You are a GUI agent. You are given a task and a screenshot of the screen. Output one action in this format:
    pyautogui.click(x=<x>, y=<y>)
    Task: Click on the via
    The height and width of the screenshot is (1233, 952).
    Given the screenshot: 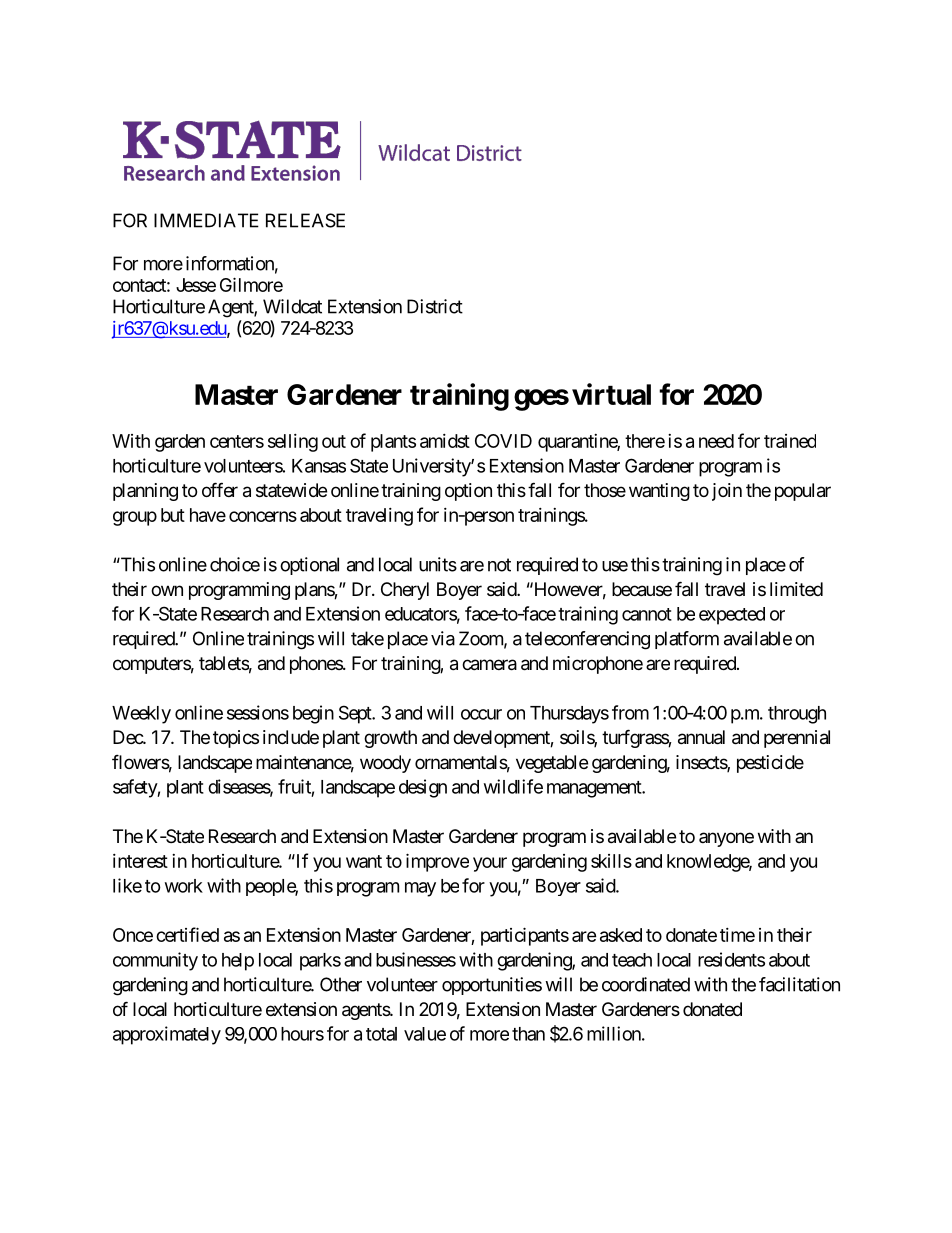 What is the action you would take?
    pyautogui.click(x=443, y=638)
